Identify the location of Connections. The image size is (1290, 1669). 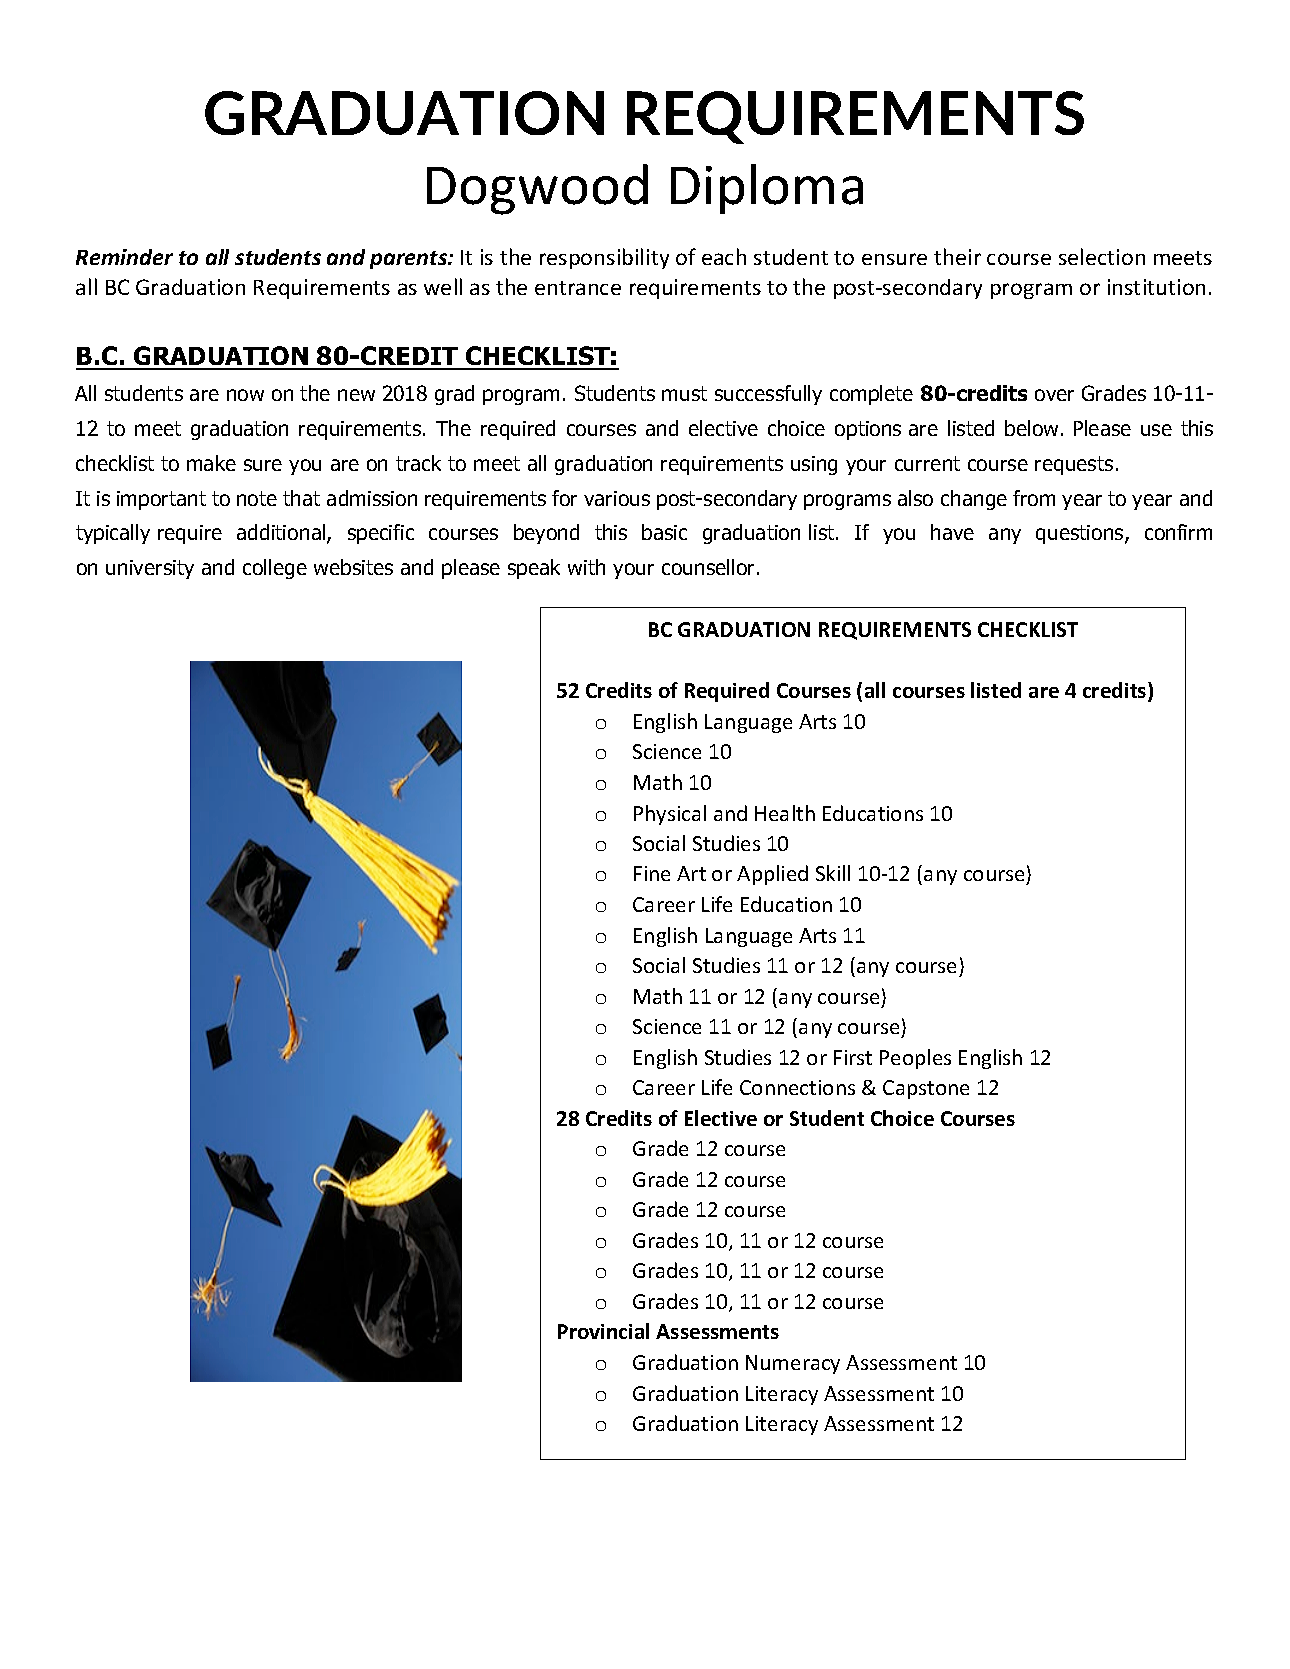
(797, 1087).
